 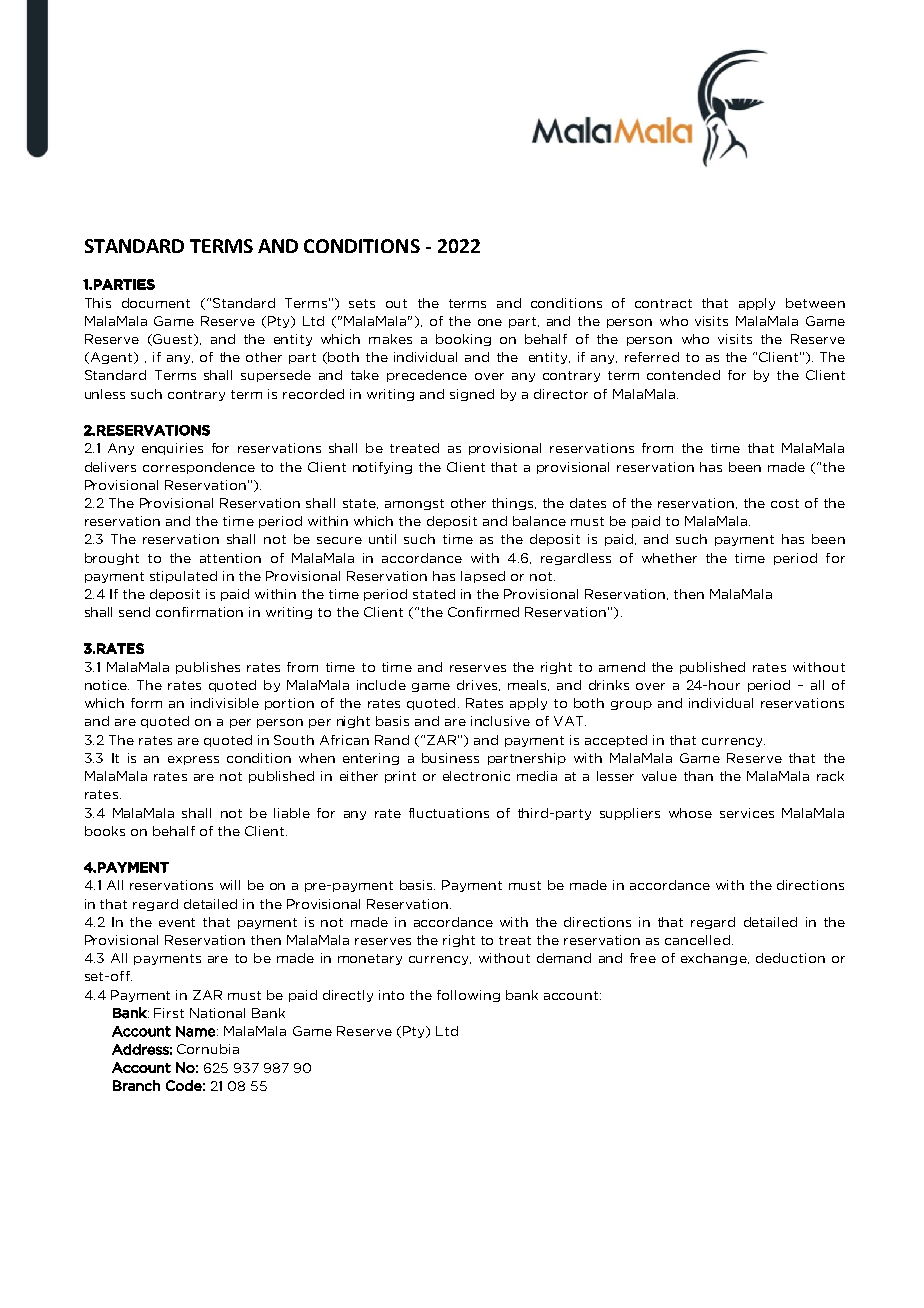 I want to click on cost, so click(x=785, y=503).
